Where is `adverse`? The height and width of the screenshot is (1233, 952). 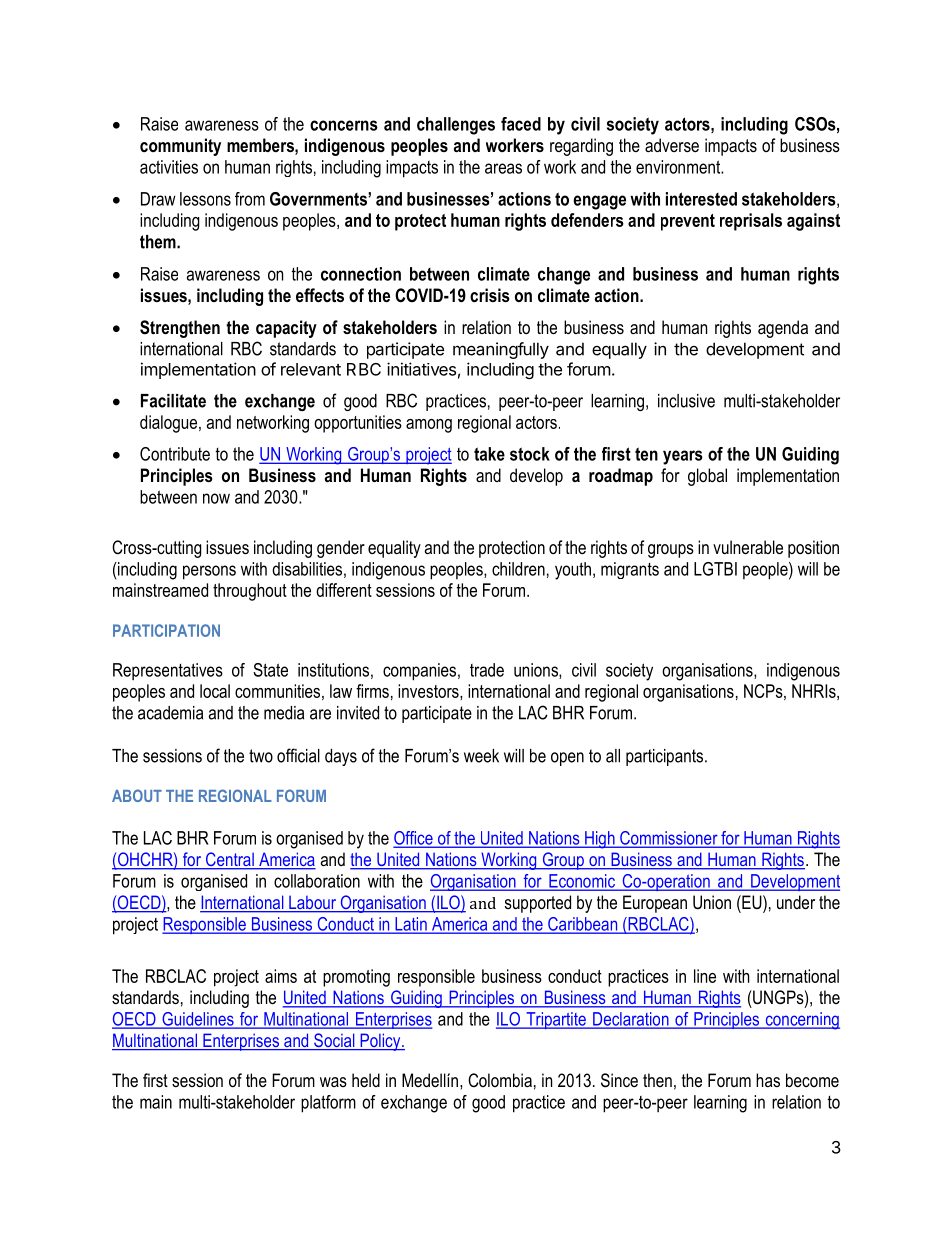
adverse is located at coordinates (672, 145).
